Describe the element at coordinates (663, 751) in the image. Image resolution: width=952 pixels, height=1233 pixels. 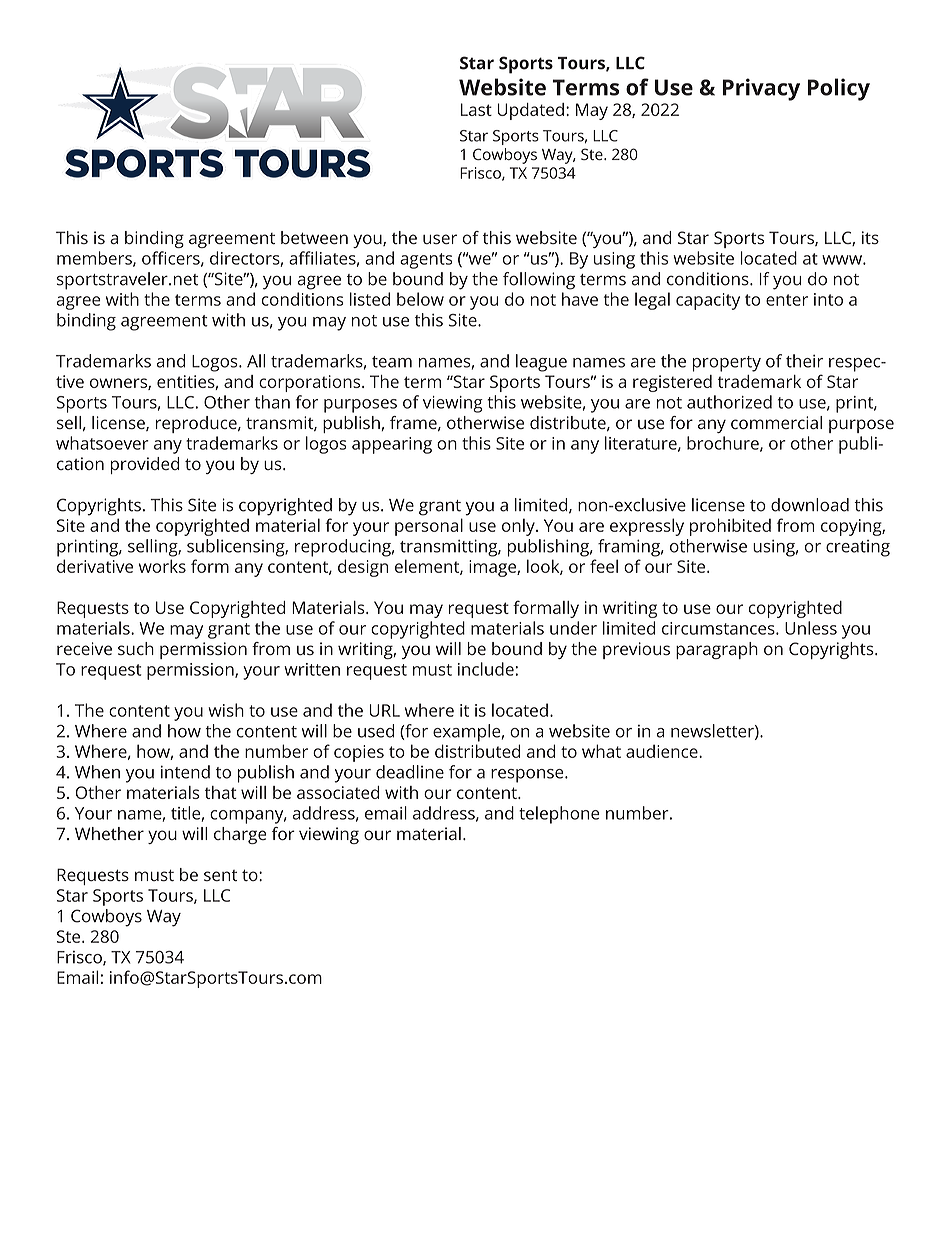
I see `audience` at that location.
